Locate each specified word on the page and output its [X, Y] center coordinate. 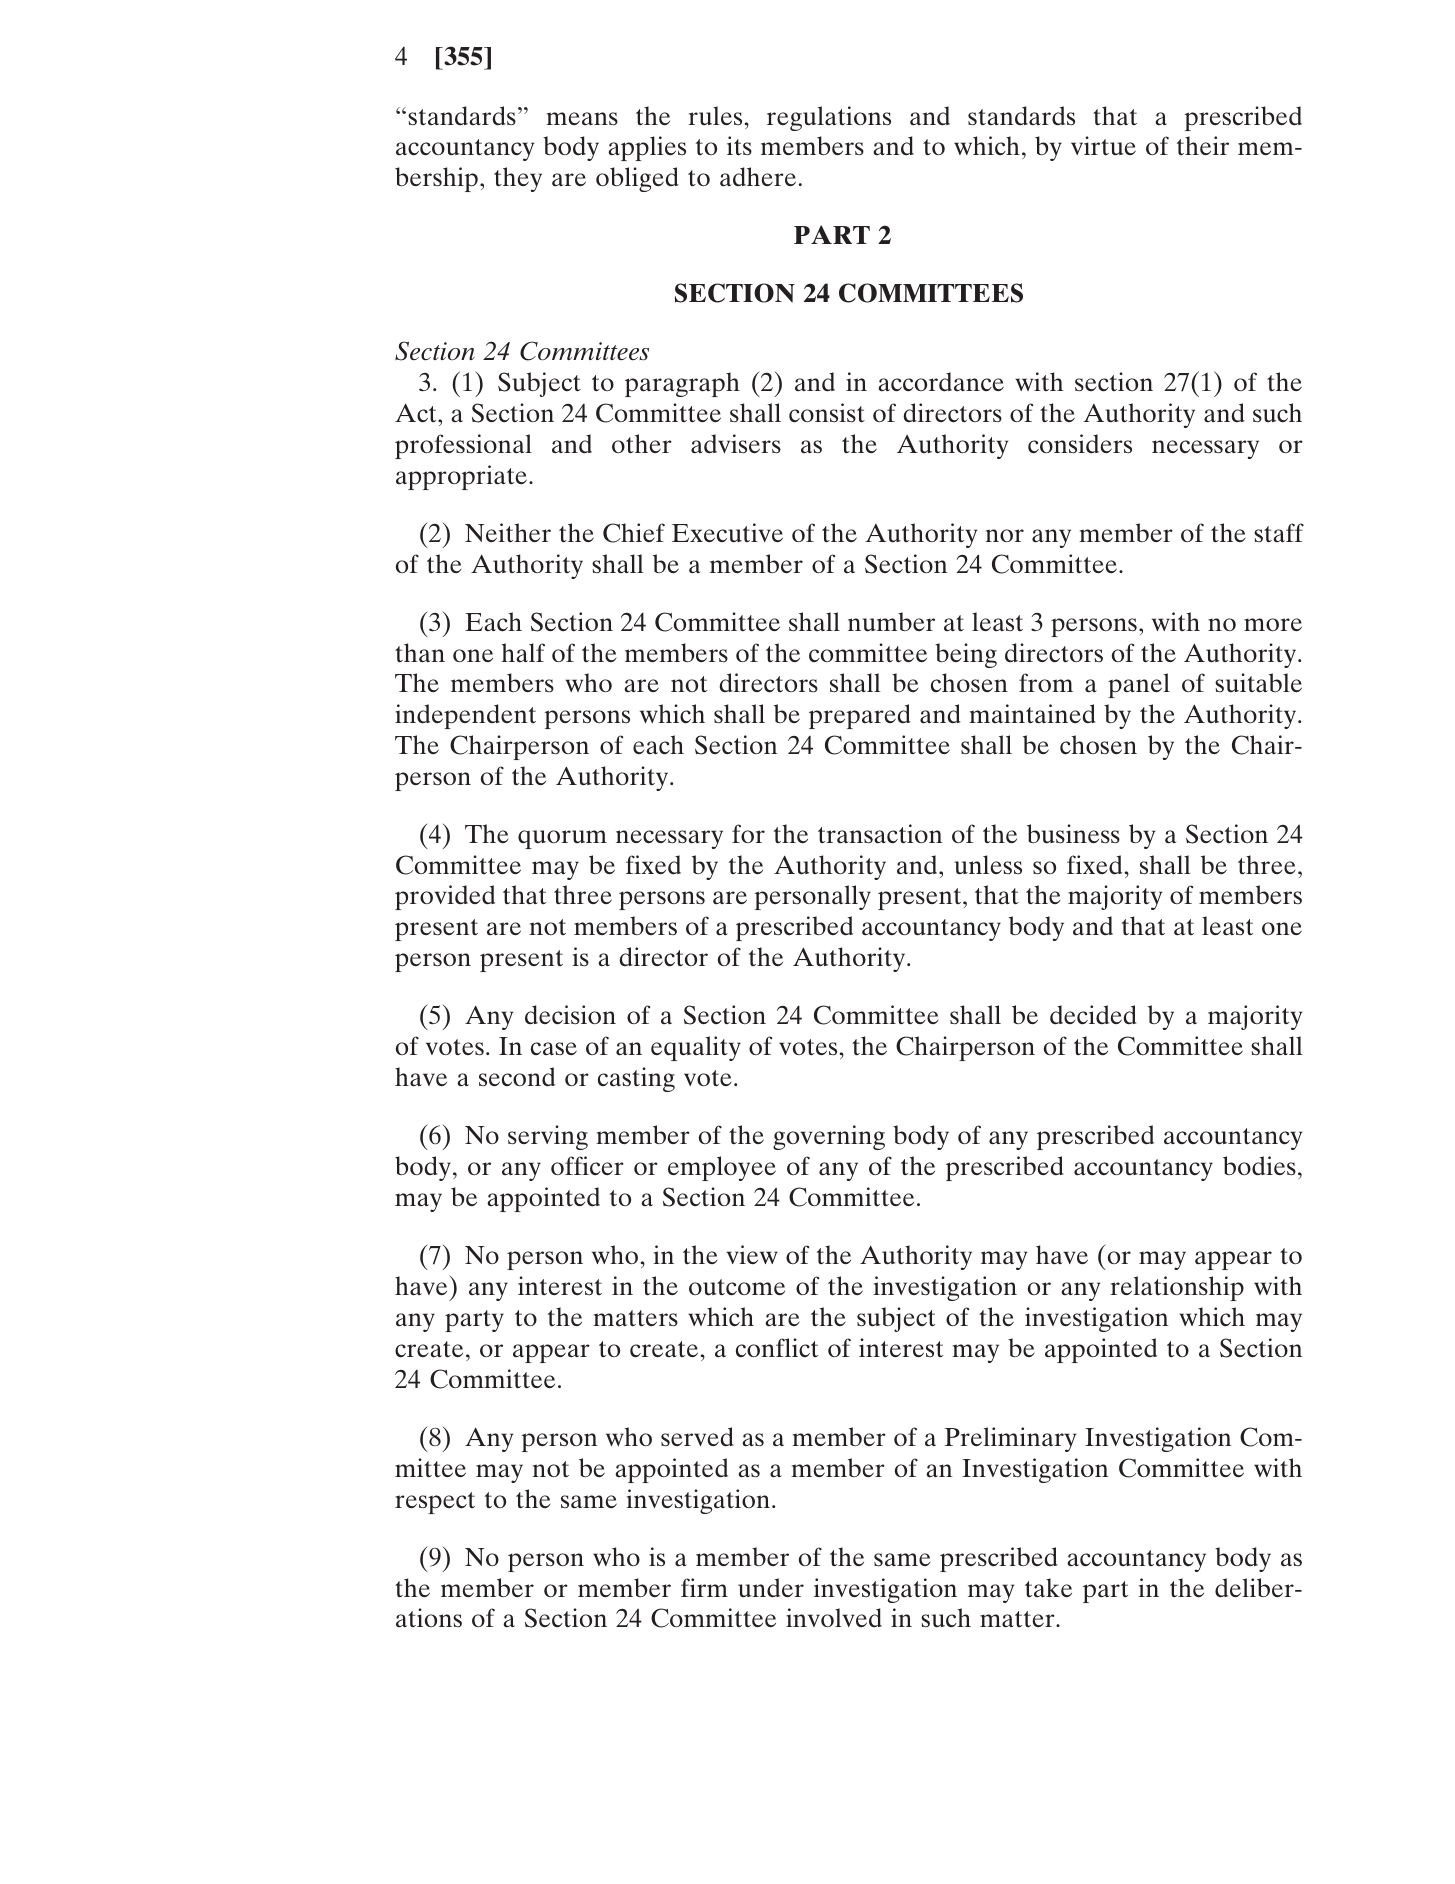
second [517, 1077]
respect [435, 1503]
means [582, 119]
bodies [1259, 1166]
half [523, 653]
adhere [758, 176]
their [1203, 145]
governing [829, 1137]
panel [1139, 685]
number [891, 622]
